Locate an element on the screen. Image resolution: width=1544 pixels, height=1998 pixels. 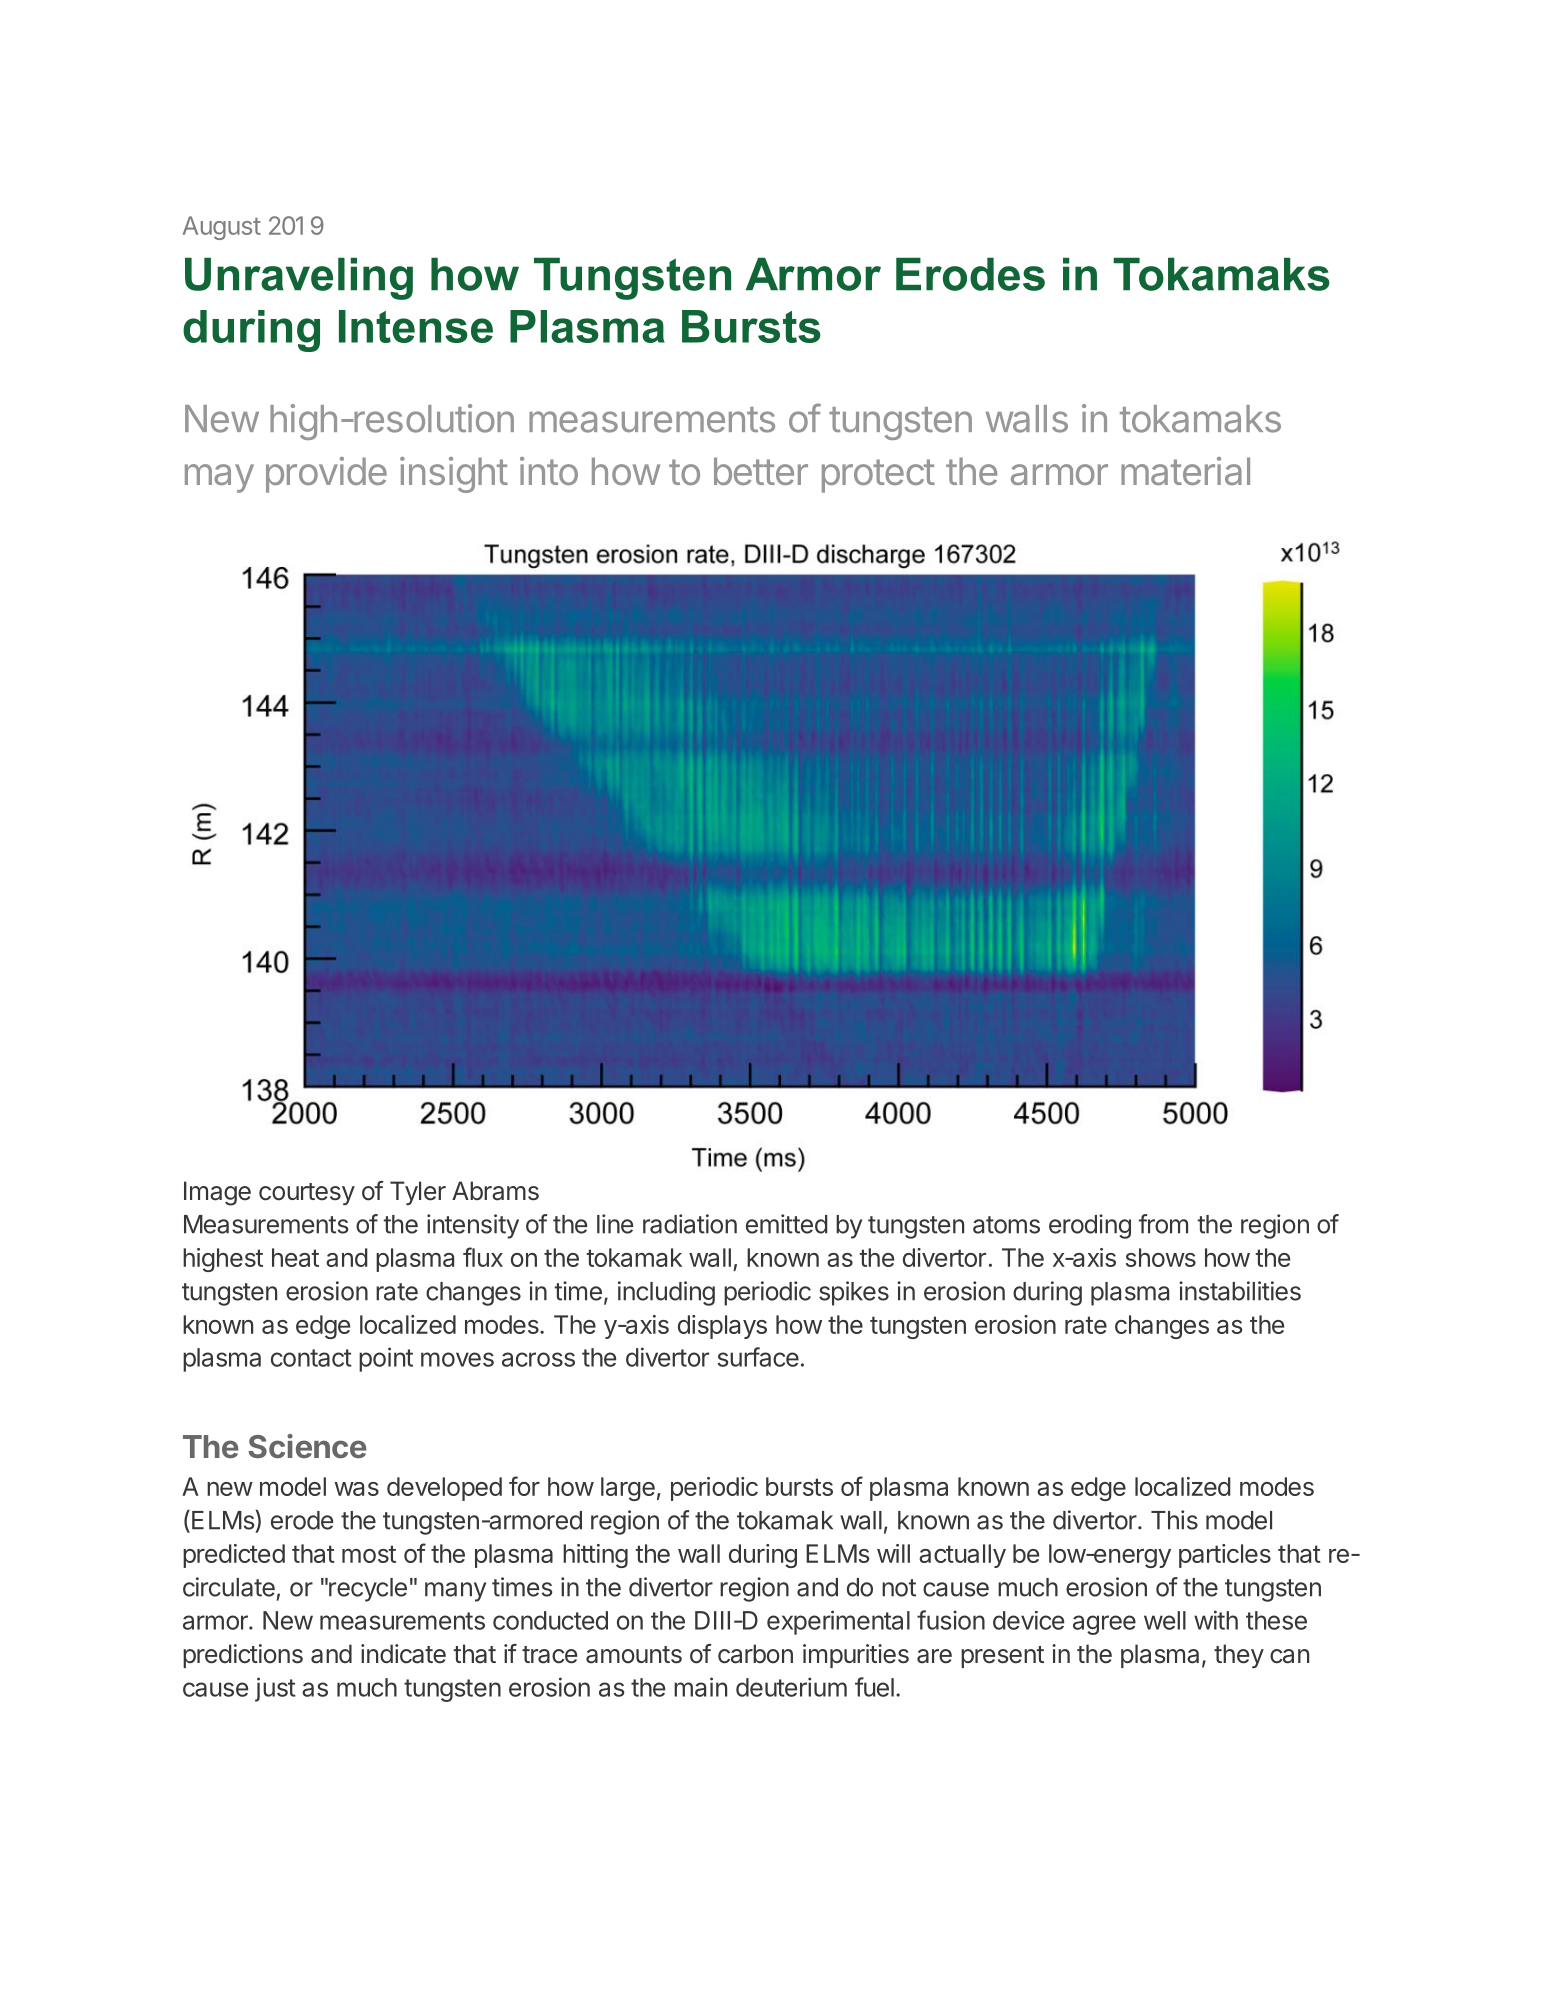
material is located at coordinates (1185, 471).
